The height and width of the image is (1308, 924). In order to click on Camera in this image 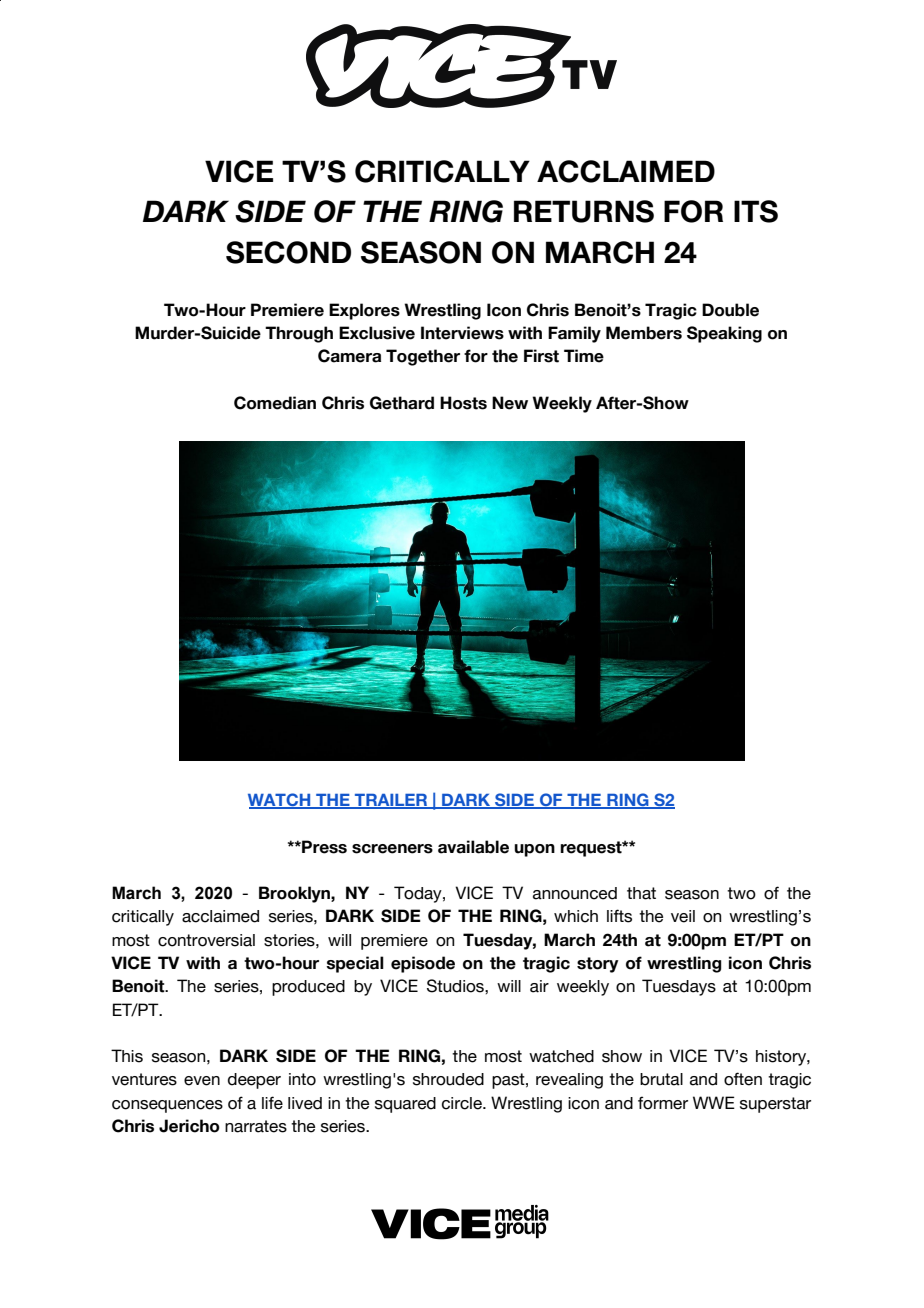, I will do `click(349, 356)`.
